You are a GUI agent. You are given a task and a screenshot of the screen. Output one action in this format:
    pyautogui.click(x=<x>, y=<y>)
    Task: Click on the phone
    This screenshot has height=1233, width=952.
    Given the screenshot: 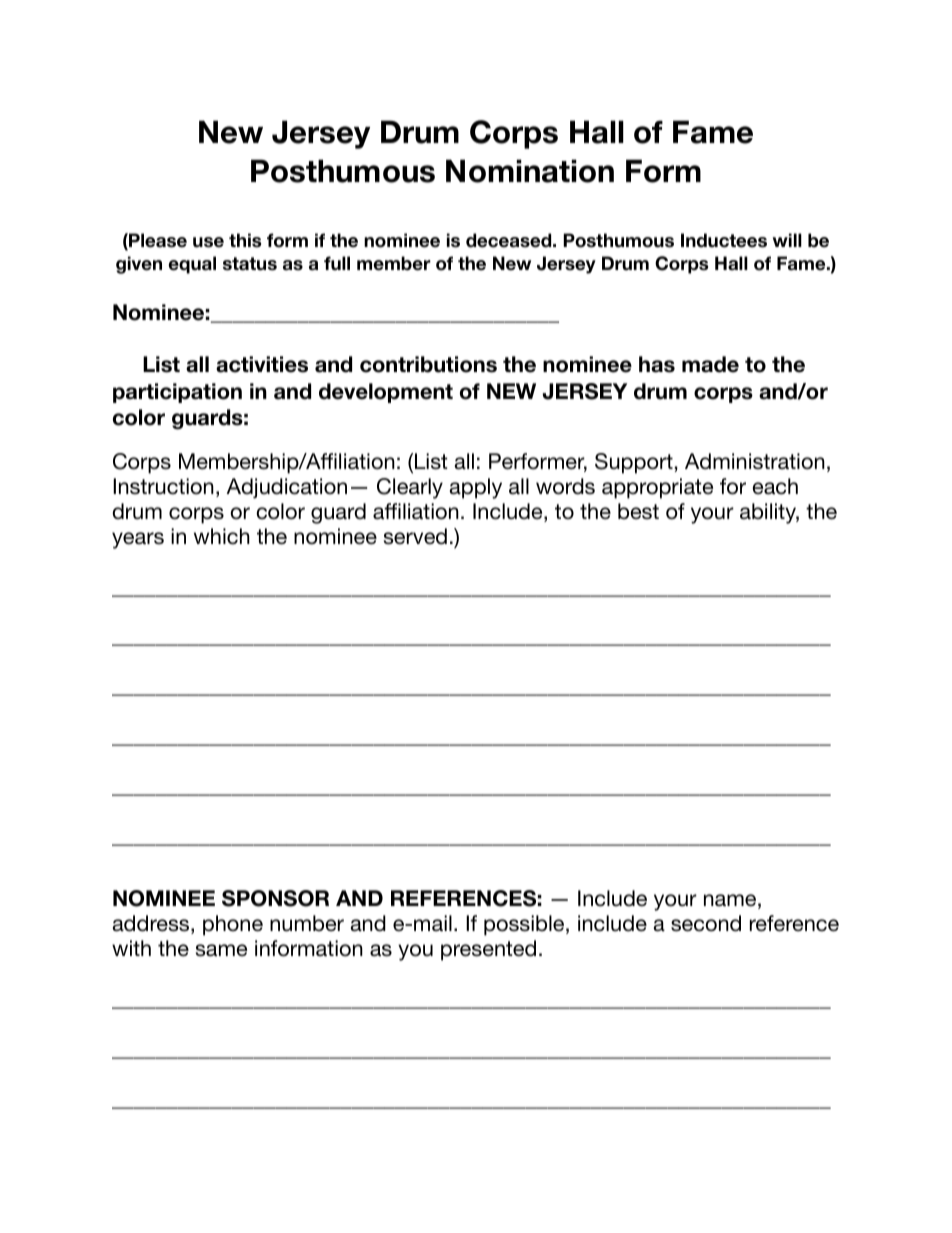 What is the action you would take?
    pyautogui.click(x=233, y=925)
